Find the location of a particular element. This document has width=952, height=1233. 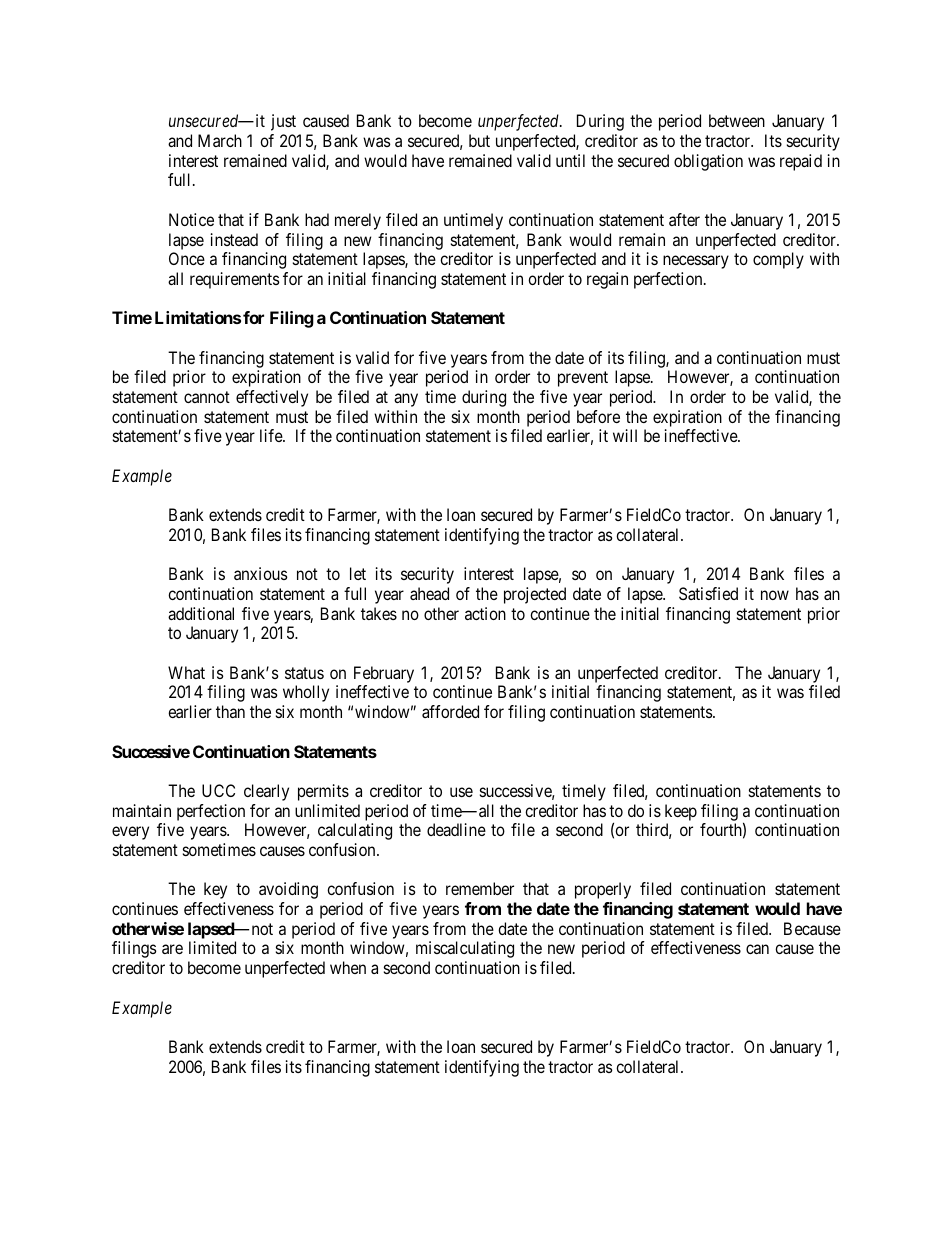

anxious is located at coordinates (261, 573).
